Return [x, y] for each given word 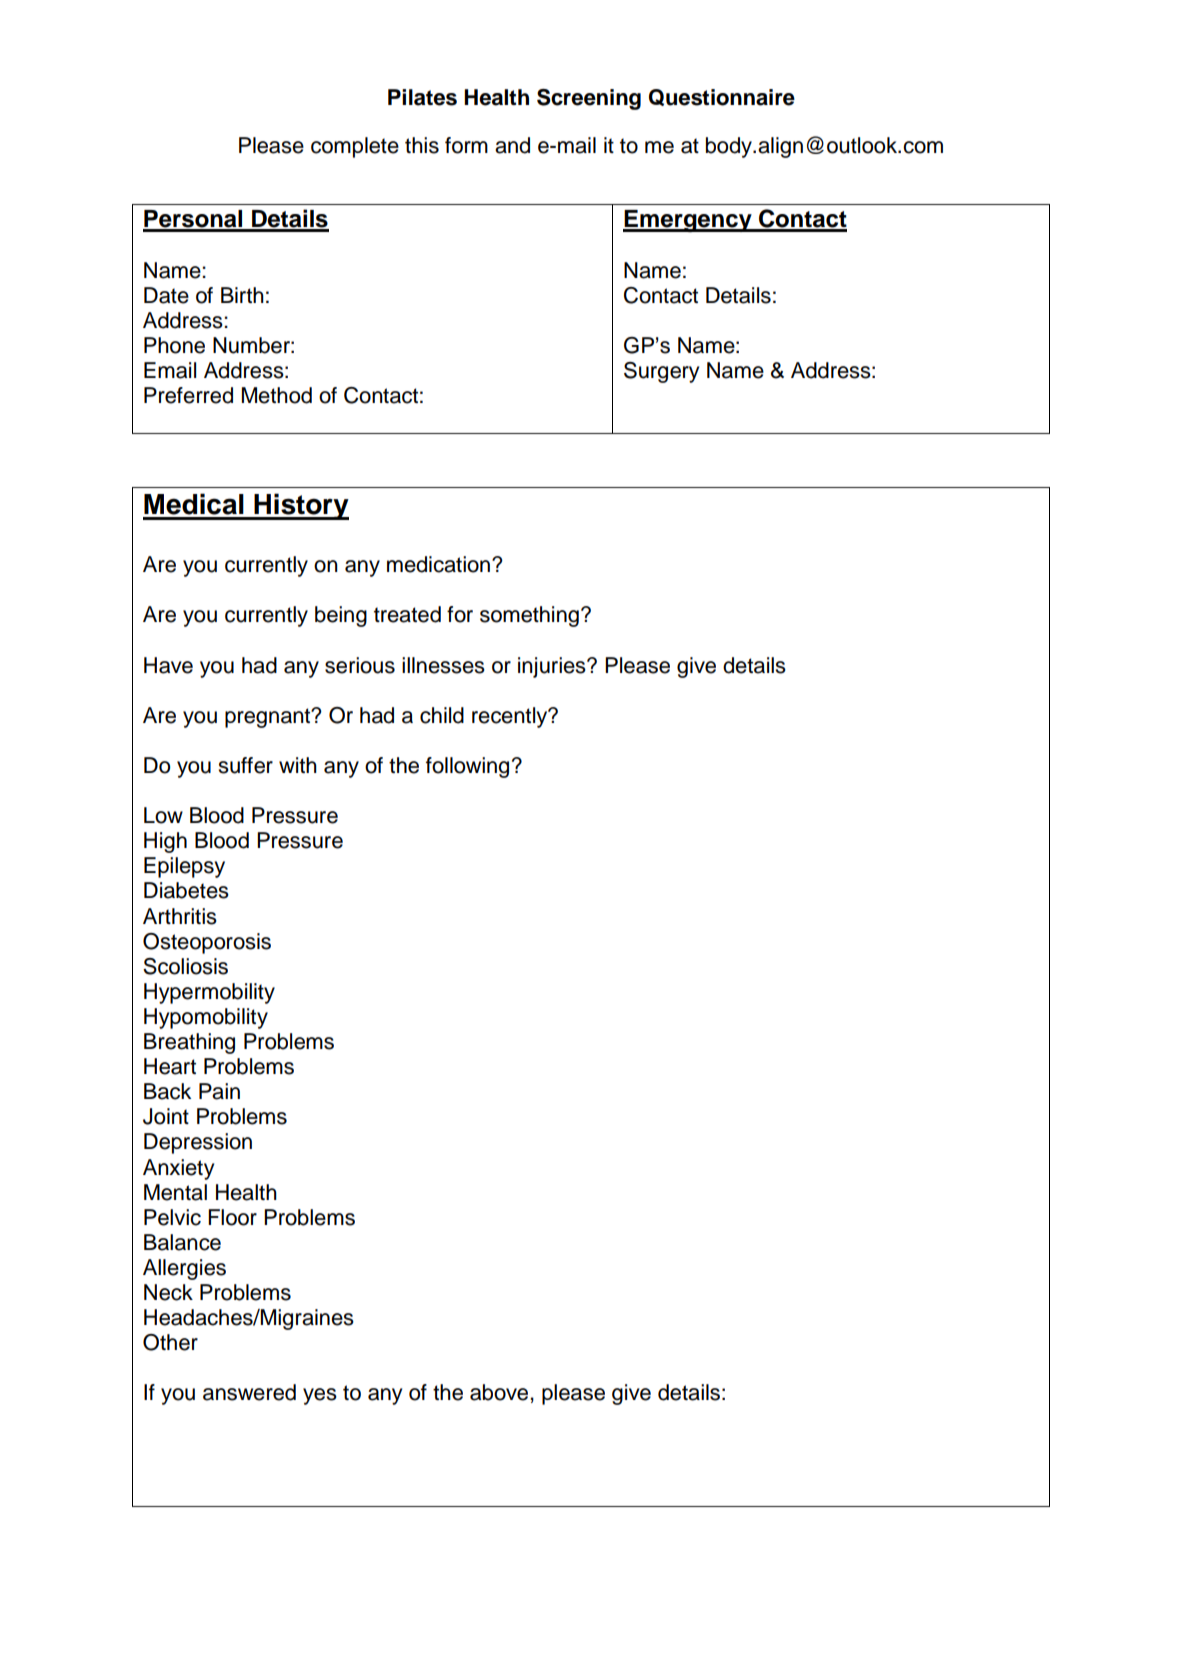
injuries [553, 667]
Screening [589, 99]
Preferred [188, 395]
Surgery [661, 372]
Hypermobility [209, 993]
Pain [219, 1091]
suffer [245, 765]
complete [355, 147]
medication [440, 564]
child [442, 715]
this [422, 145]
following [467, 767]
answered [249, 1392]
